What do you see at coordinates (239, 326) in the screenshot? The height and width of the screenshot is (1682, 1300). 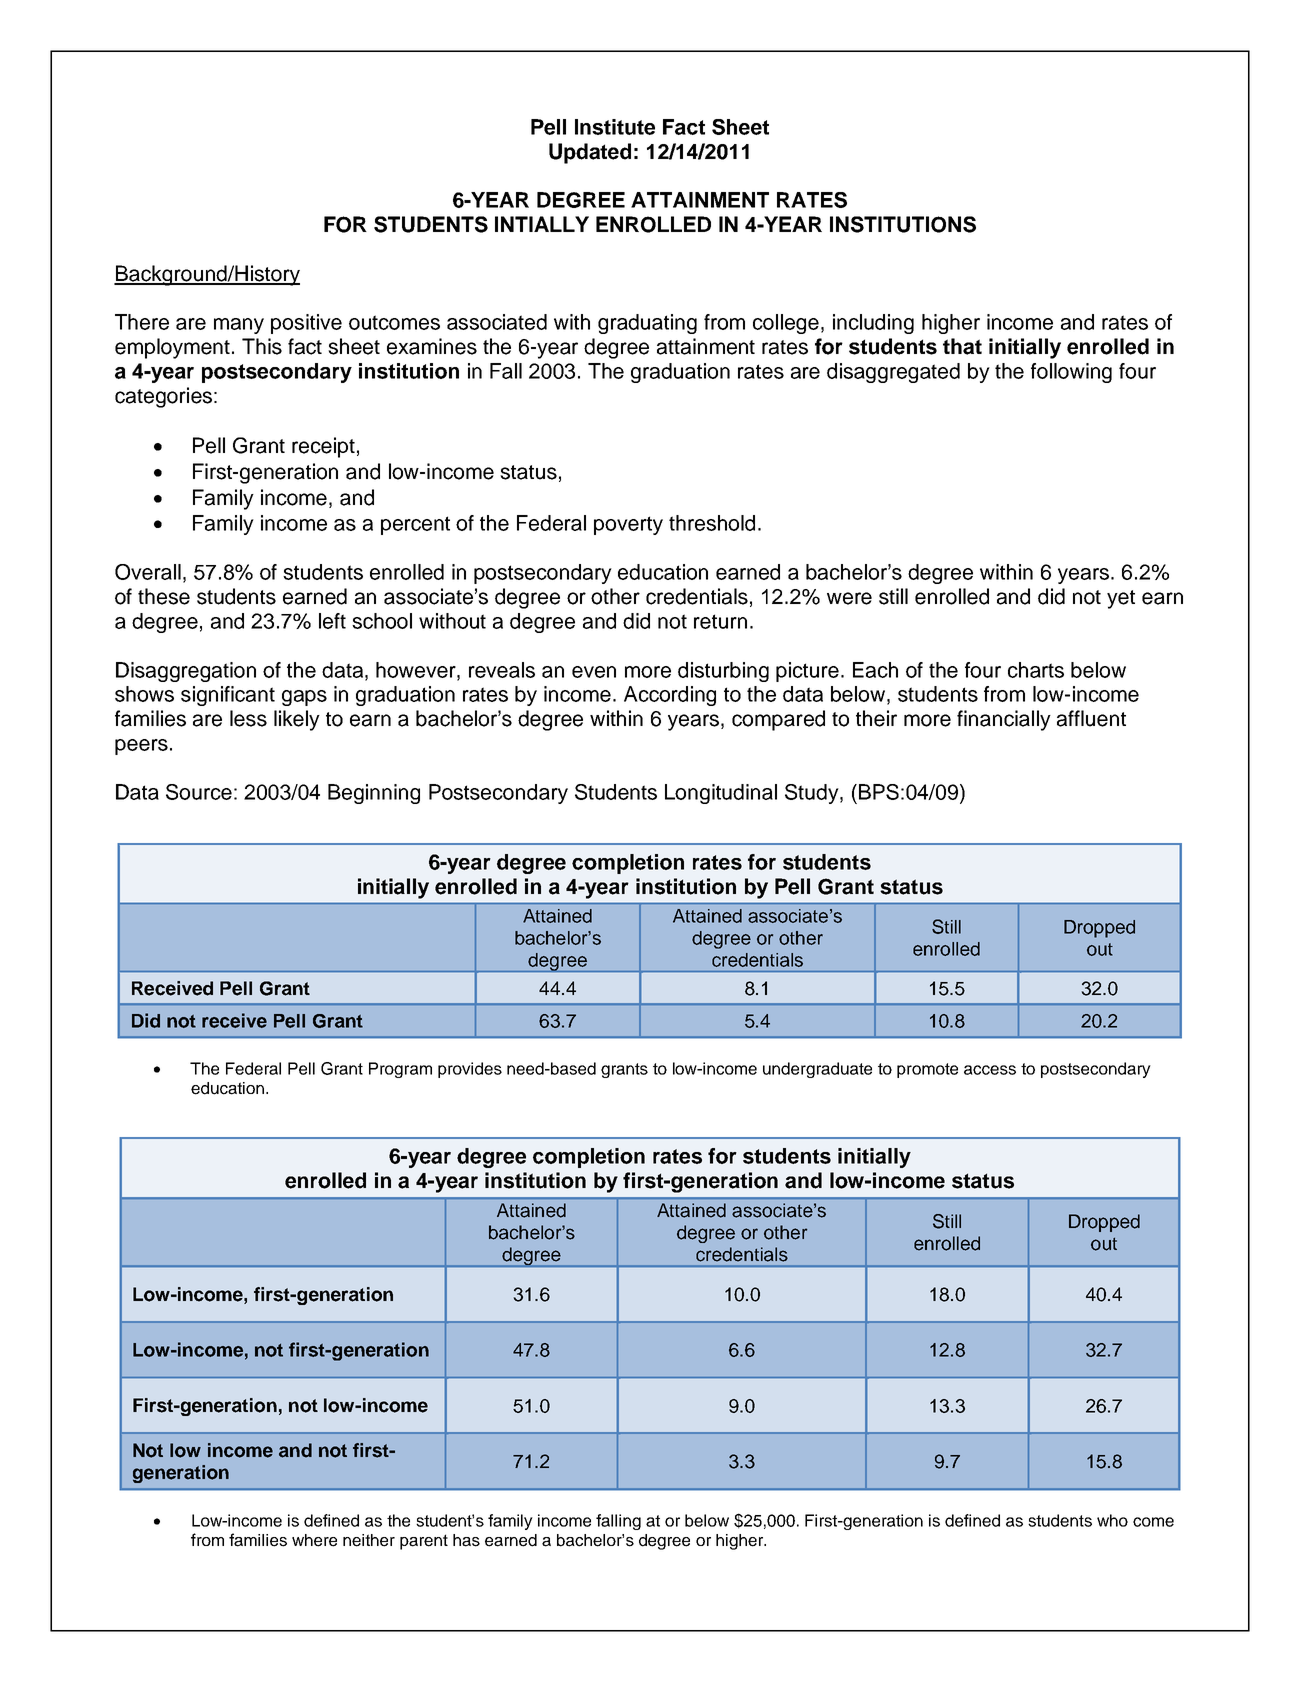 I see `many` at bounding box center [239, 326].
